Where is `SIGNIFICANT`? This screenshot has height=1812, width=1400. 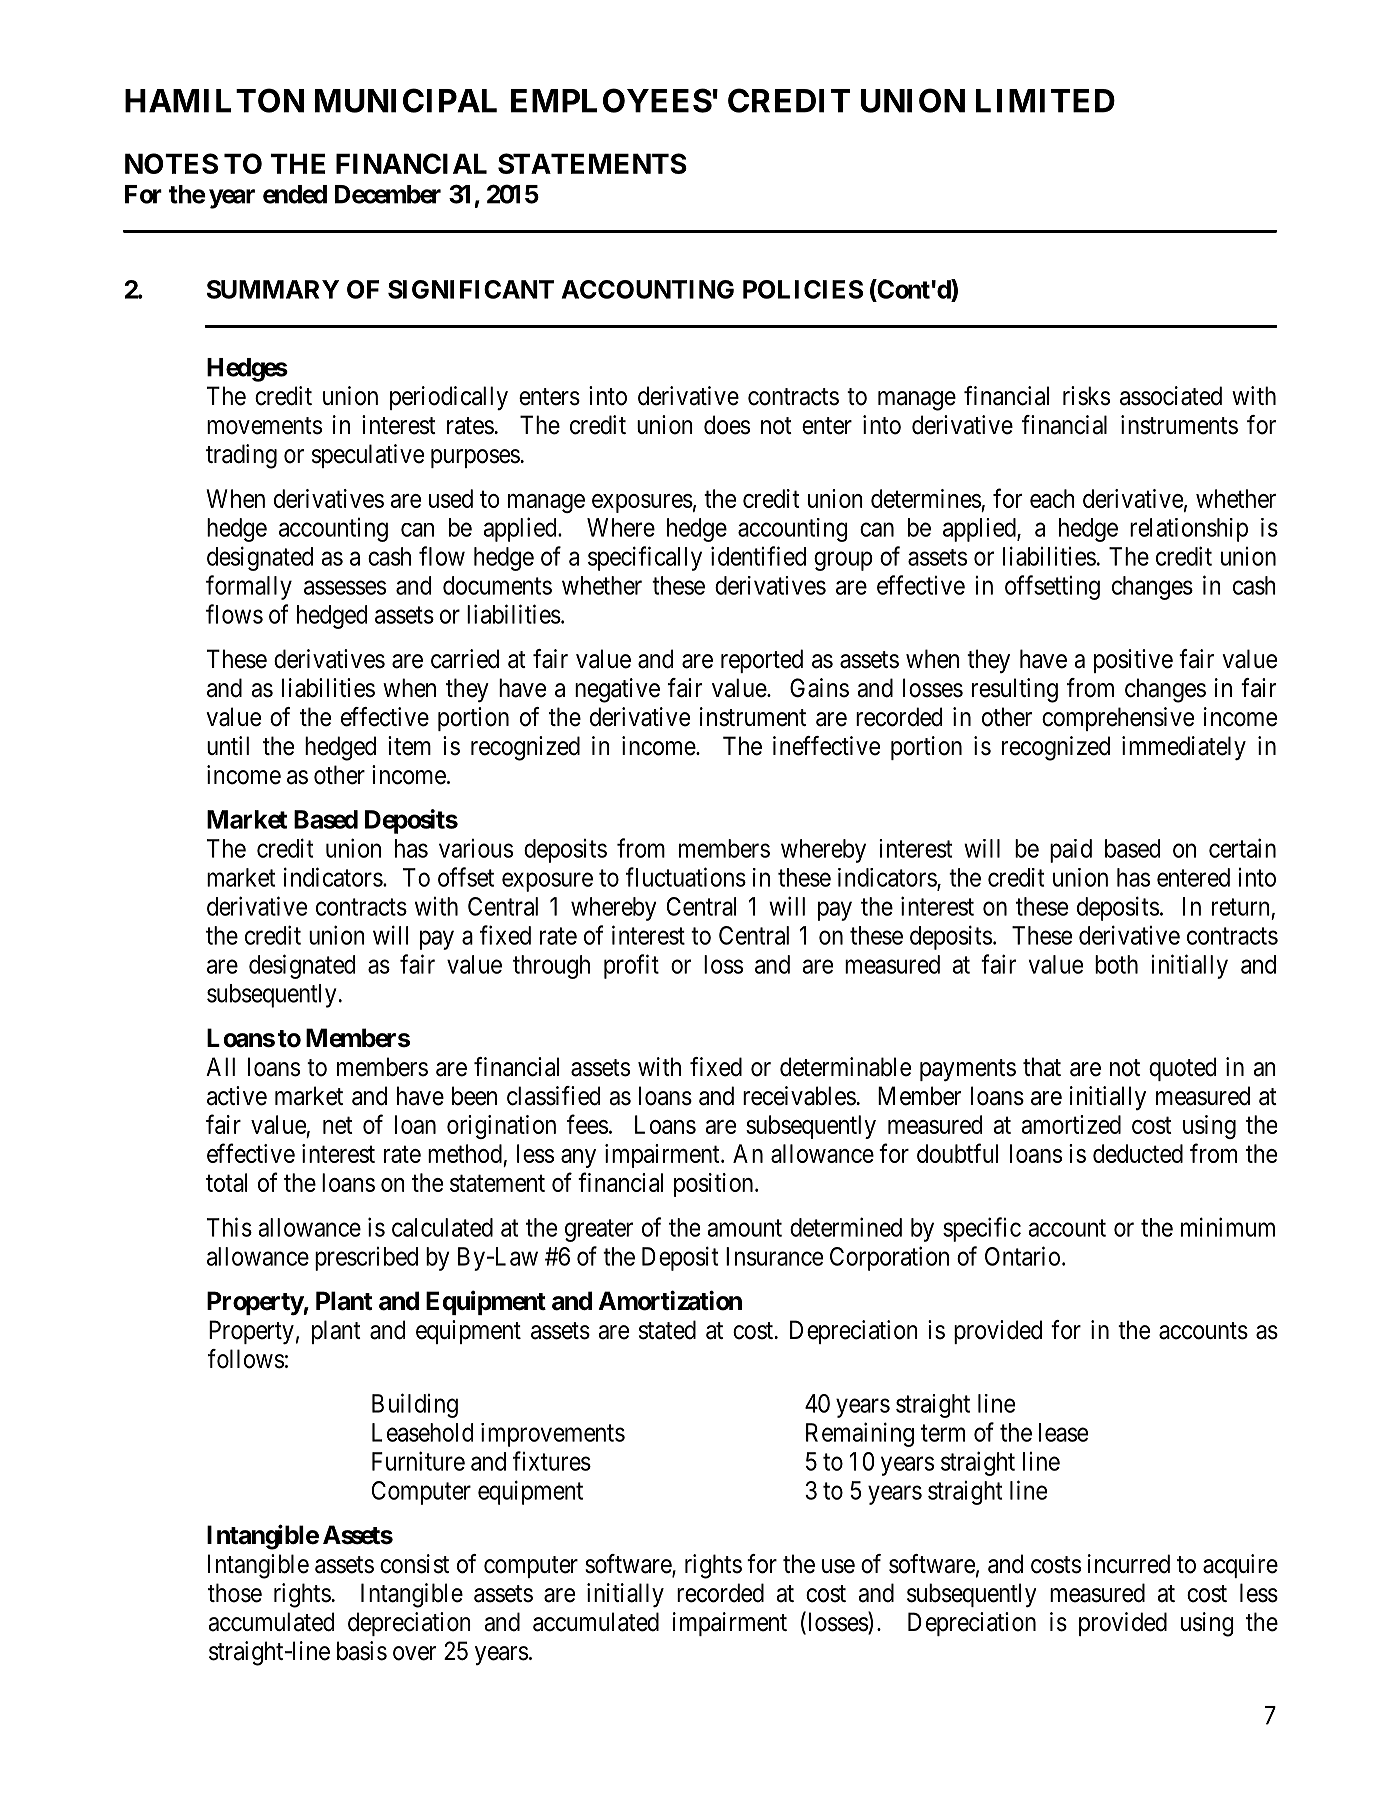 SIGNIFICANT is located at coordinates (471, 289).
